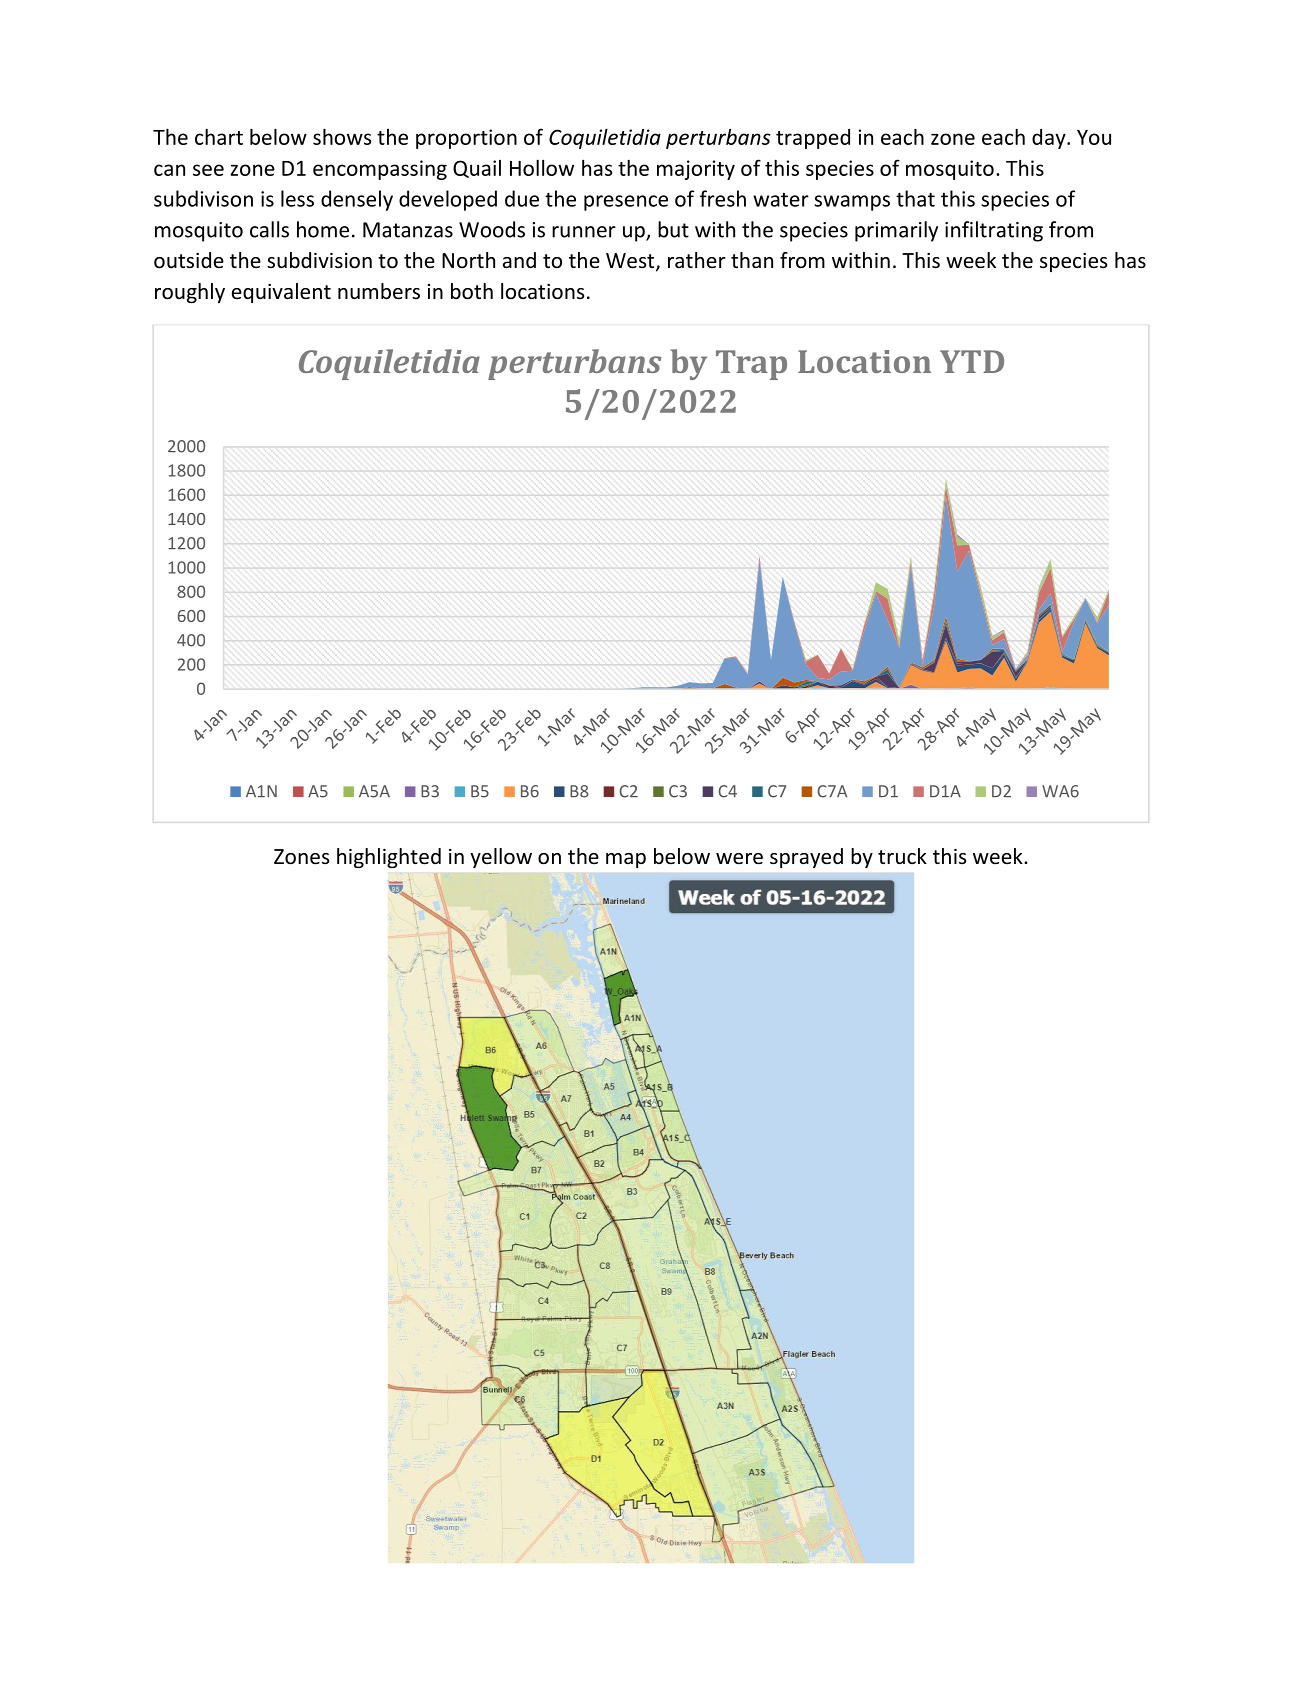 This image has width=1302, height=1685. What do you see at coordinates (389, 858) in the image?
I see `highlighted` at bounding box center [389, 858].
